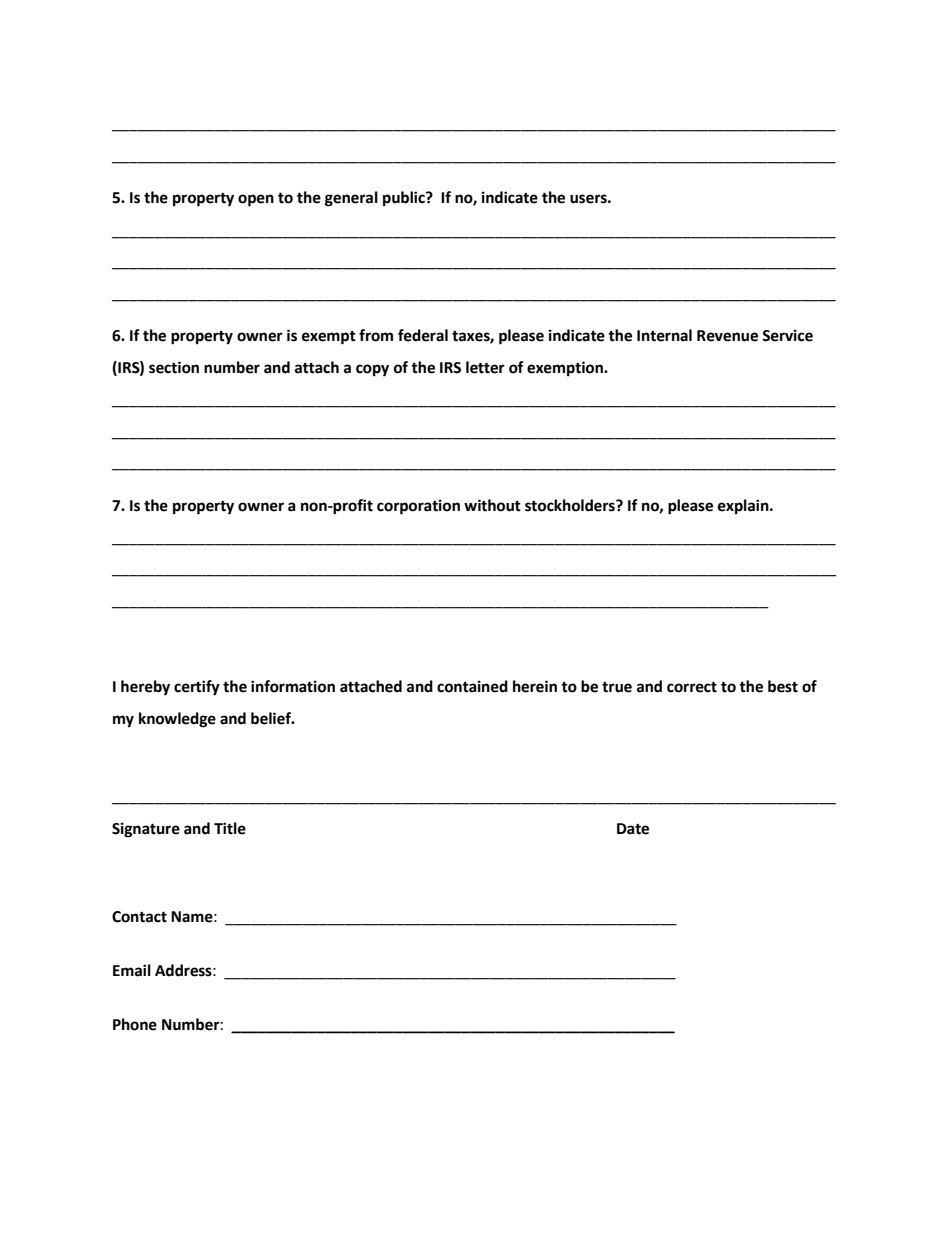 The image size is (952, 1233). What do you see at coordinates (492, 505) in the image?
I see `without` at bounding box center [492, 505].
